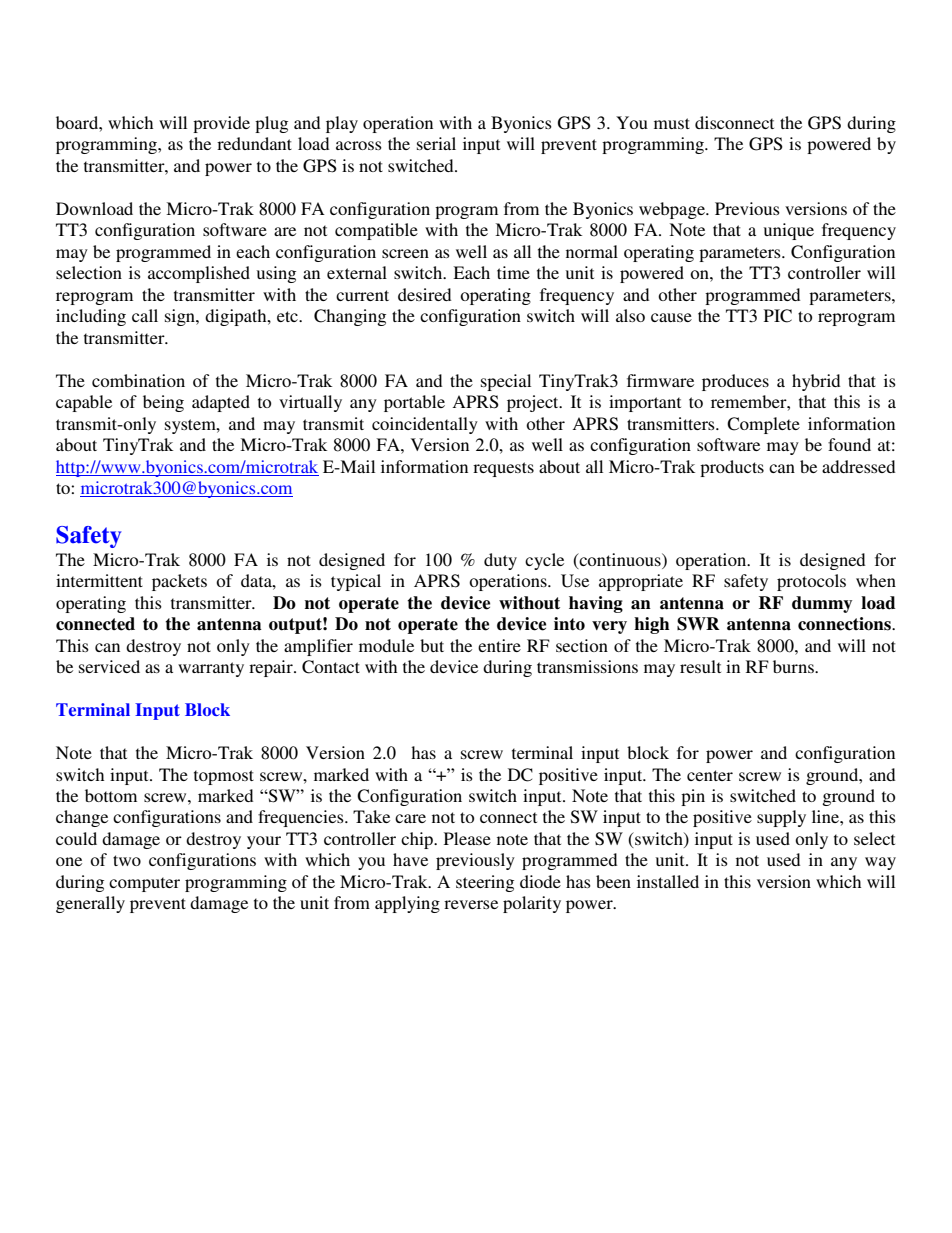  Describe the element at coordinates (144, 884) in the screenshot. I see `computer` at that location.
